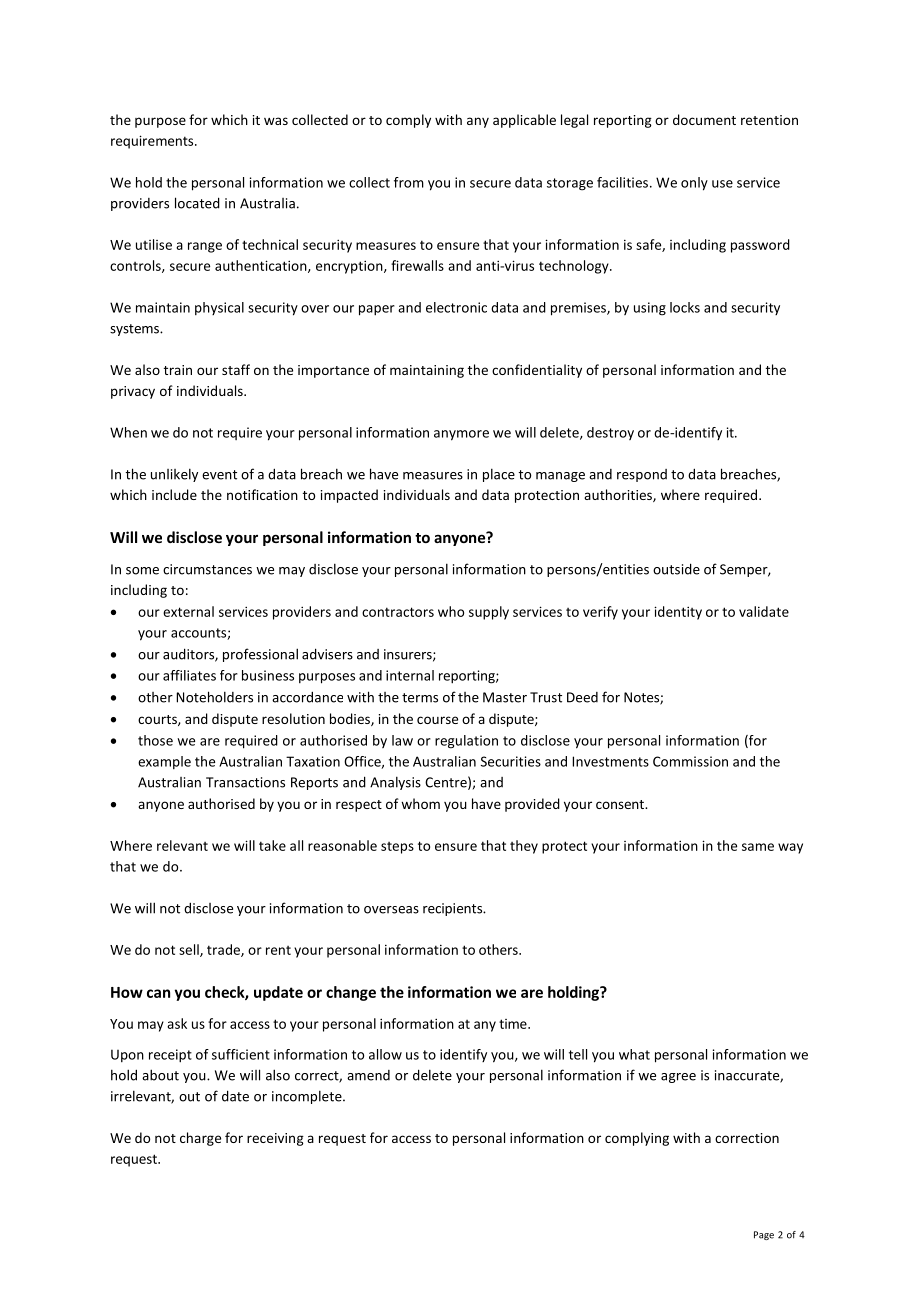 This document has width=924, height=1308. I want to click on terms, so click(420, 698).
